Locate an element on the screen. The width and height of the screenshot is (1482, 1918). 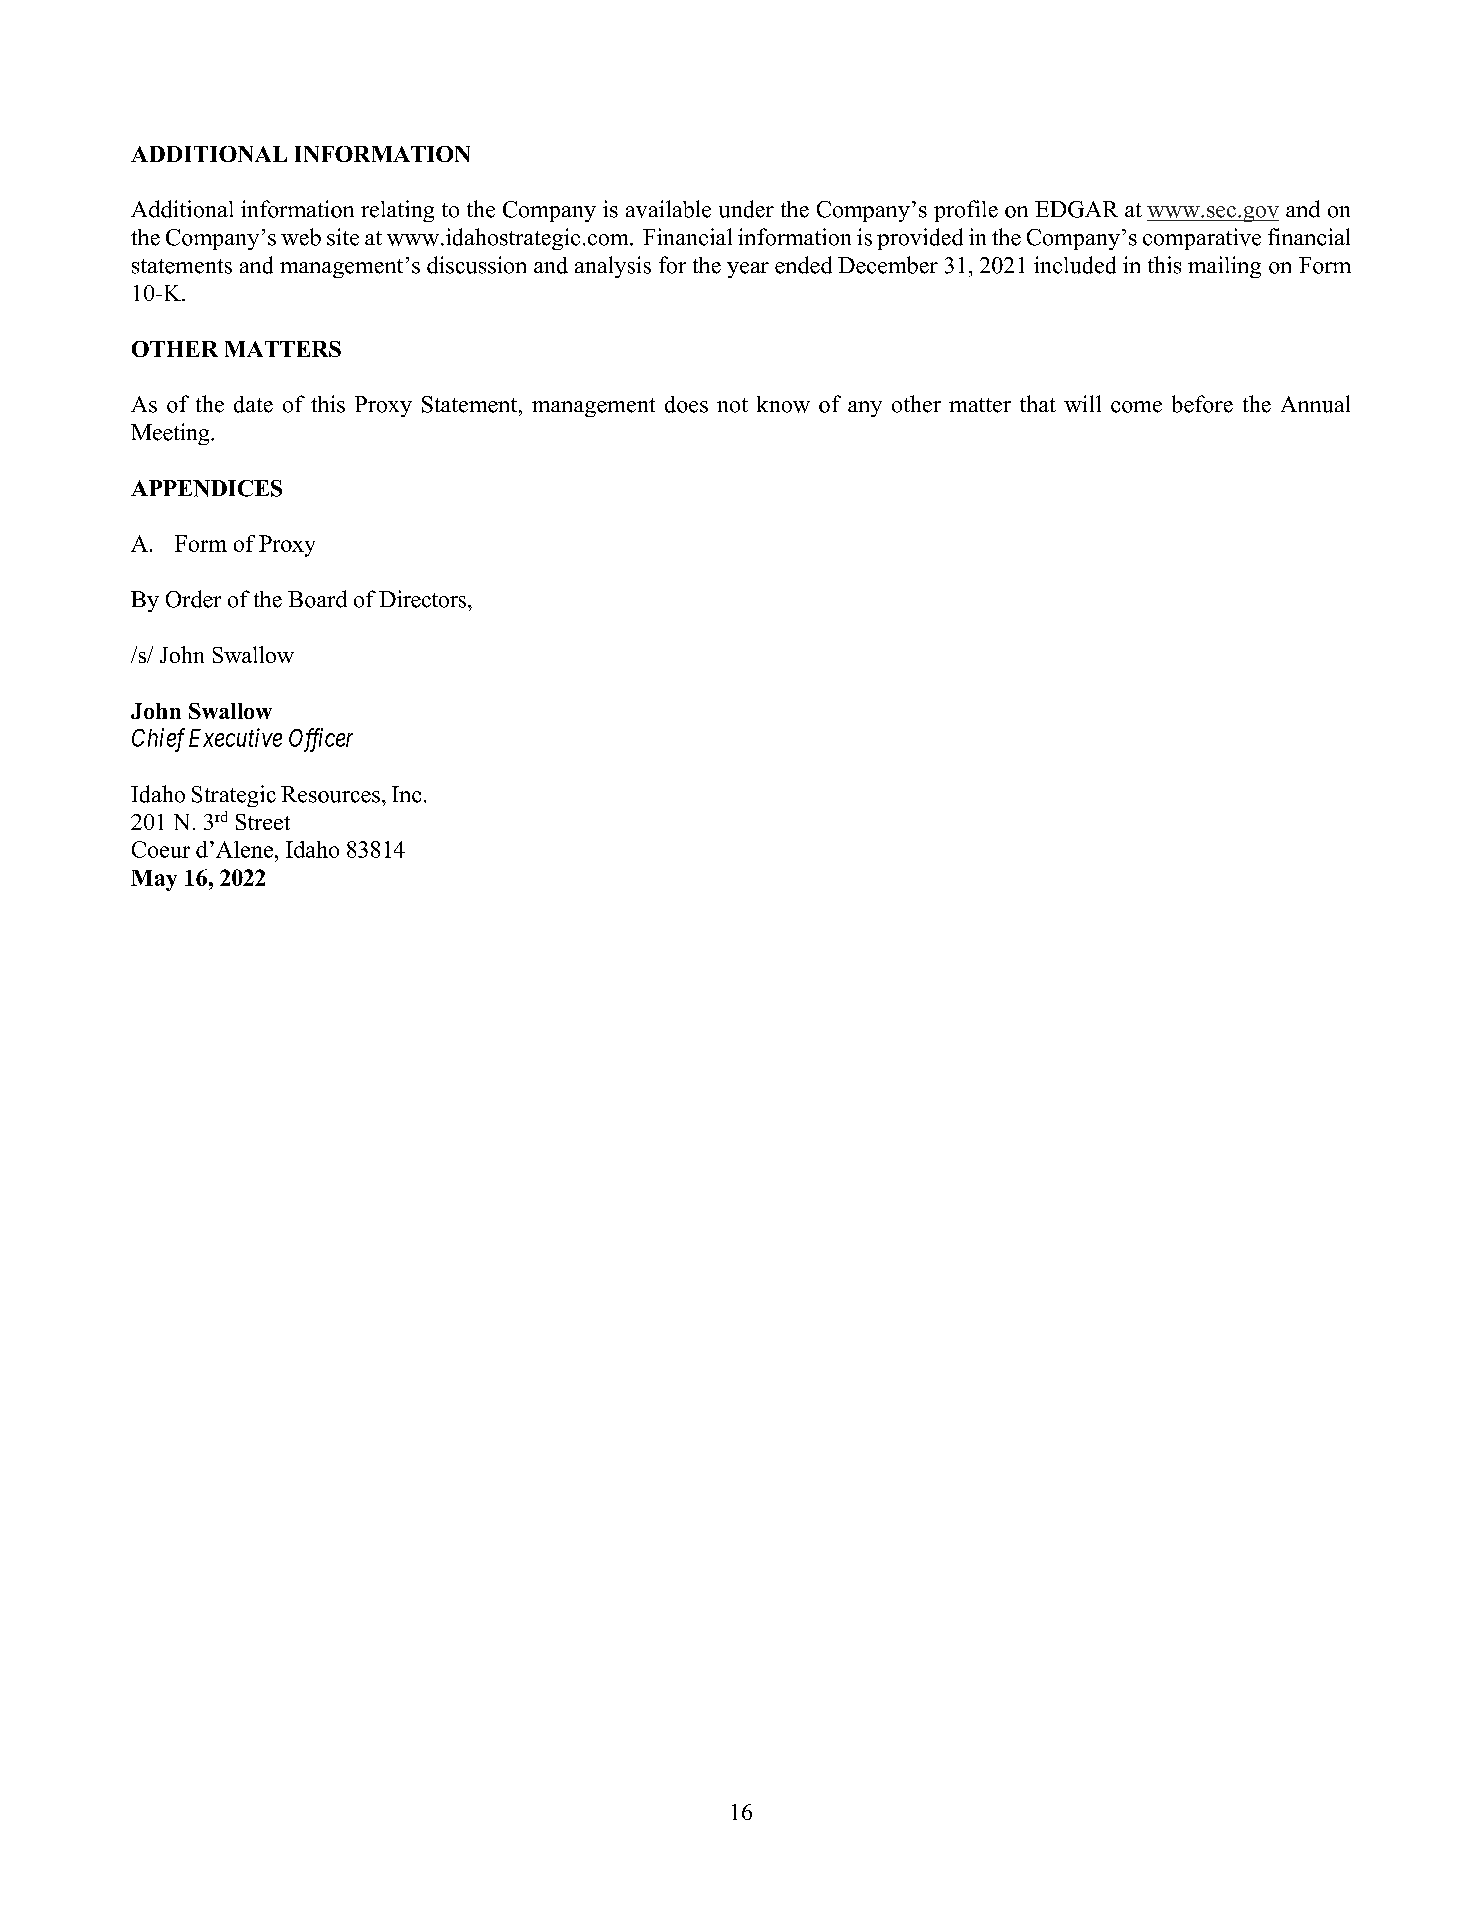
before is located at coordinates (1202, 404).
